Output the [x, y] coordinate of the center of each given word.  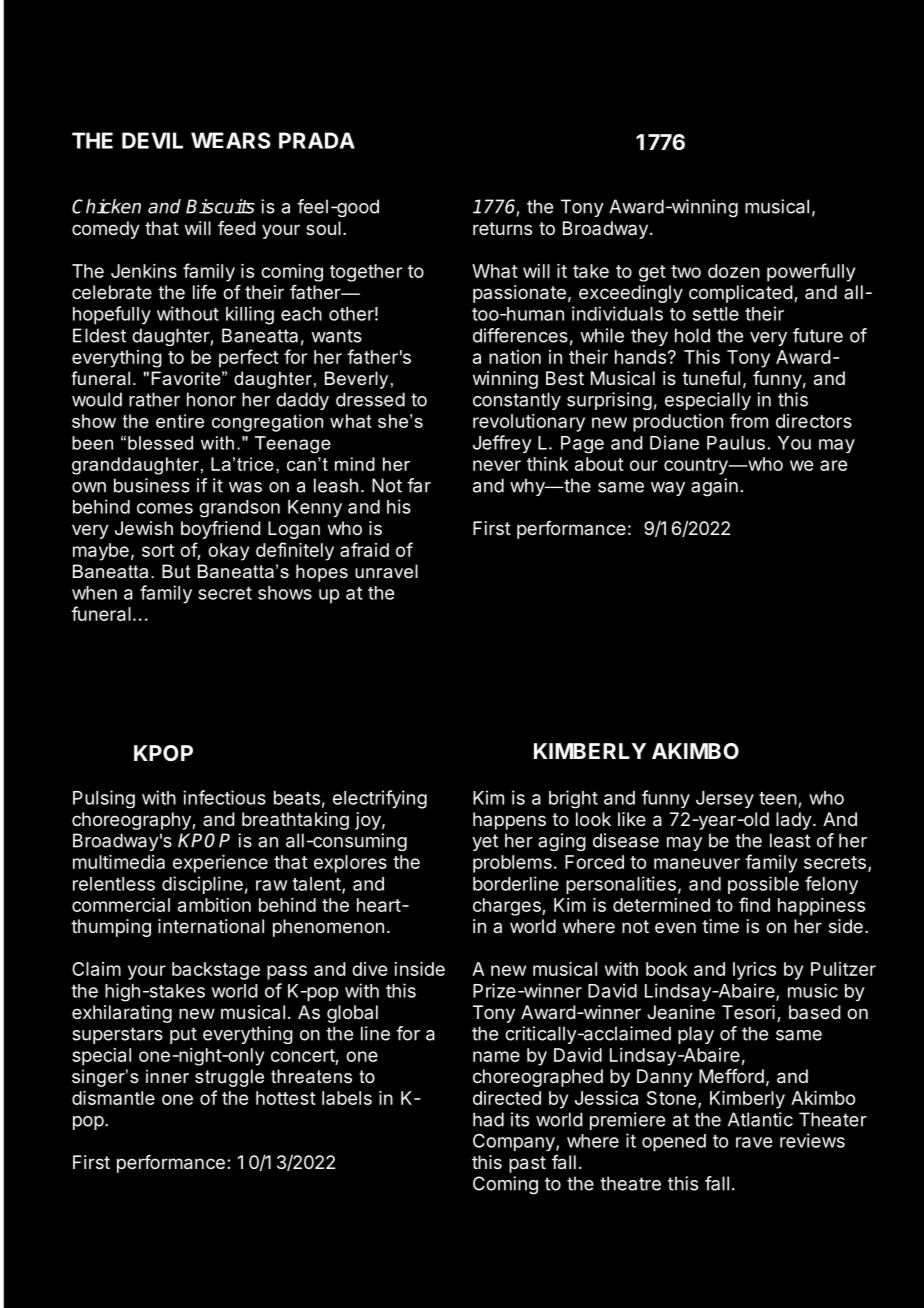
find [754, 904]
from [749, 420]
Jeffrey [502, 444]
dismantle [113, 1098]
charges [508, 907]
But [176, 571]
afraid [364, 549]
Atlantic [760, 1119]
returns [502, 228]
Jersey [725, 799]
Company [515, 1142]
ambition [214, 905]
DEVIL [152, 140]
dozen [734, 271]
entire [180, 421]
